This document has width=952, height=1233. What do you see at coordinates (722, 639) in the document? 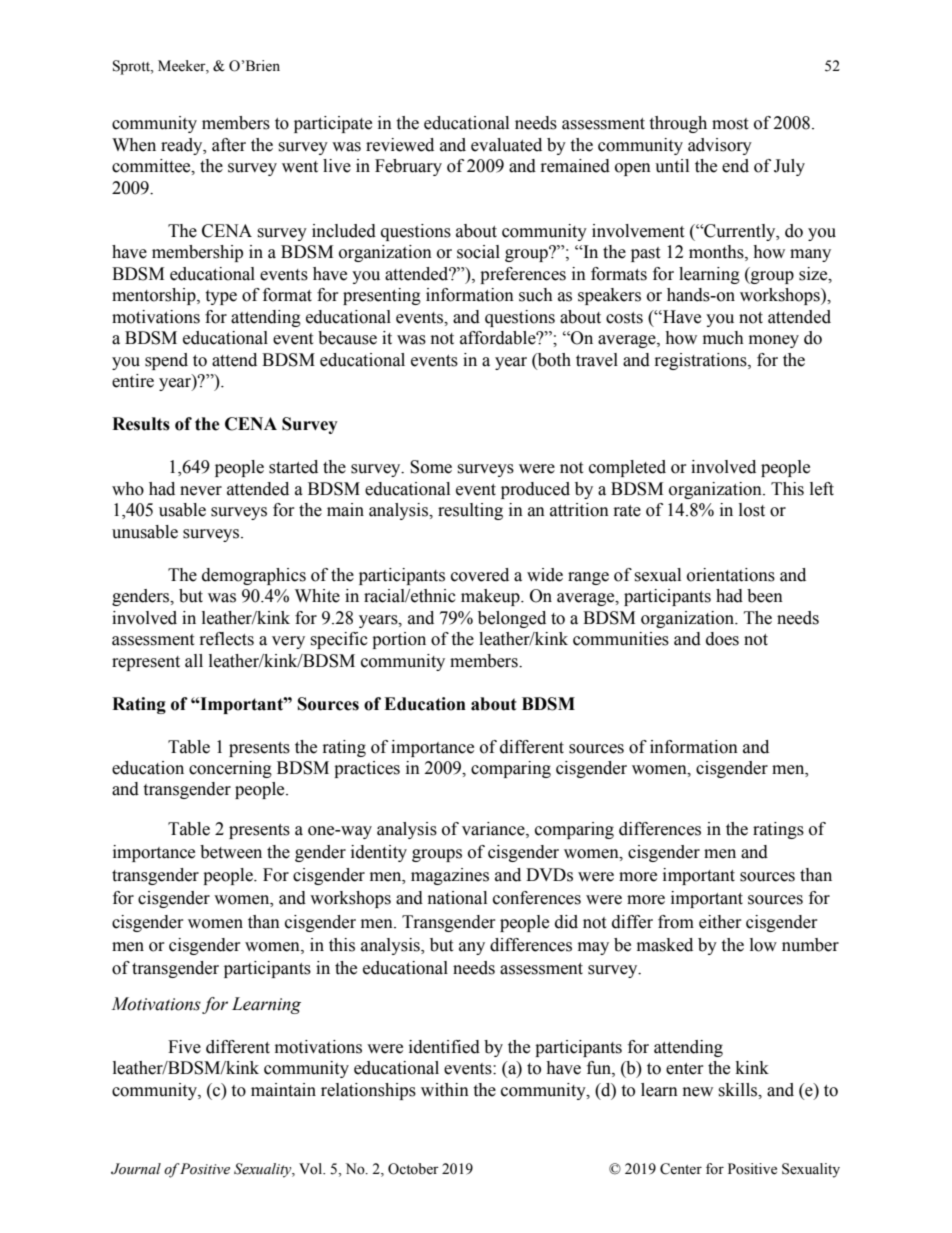
I see `does` at bounding box center [722, 639].
